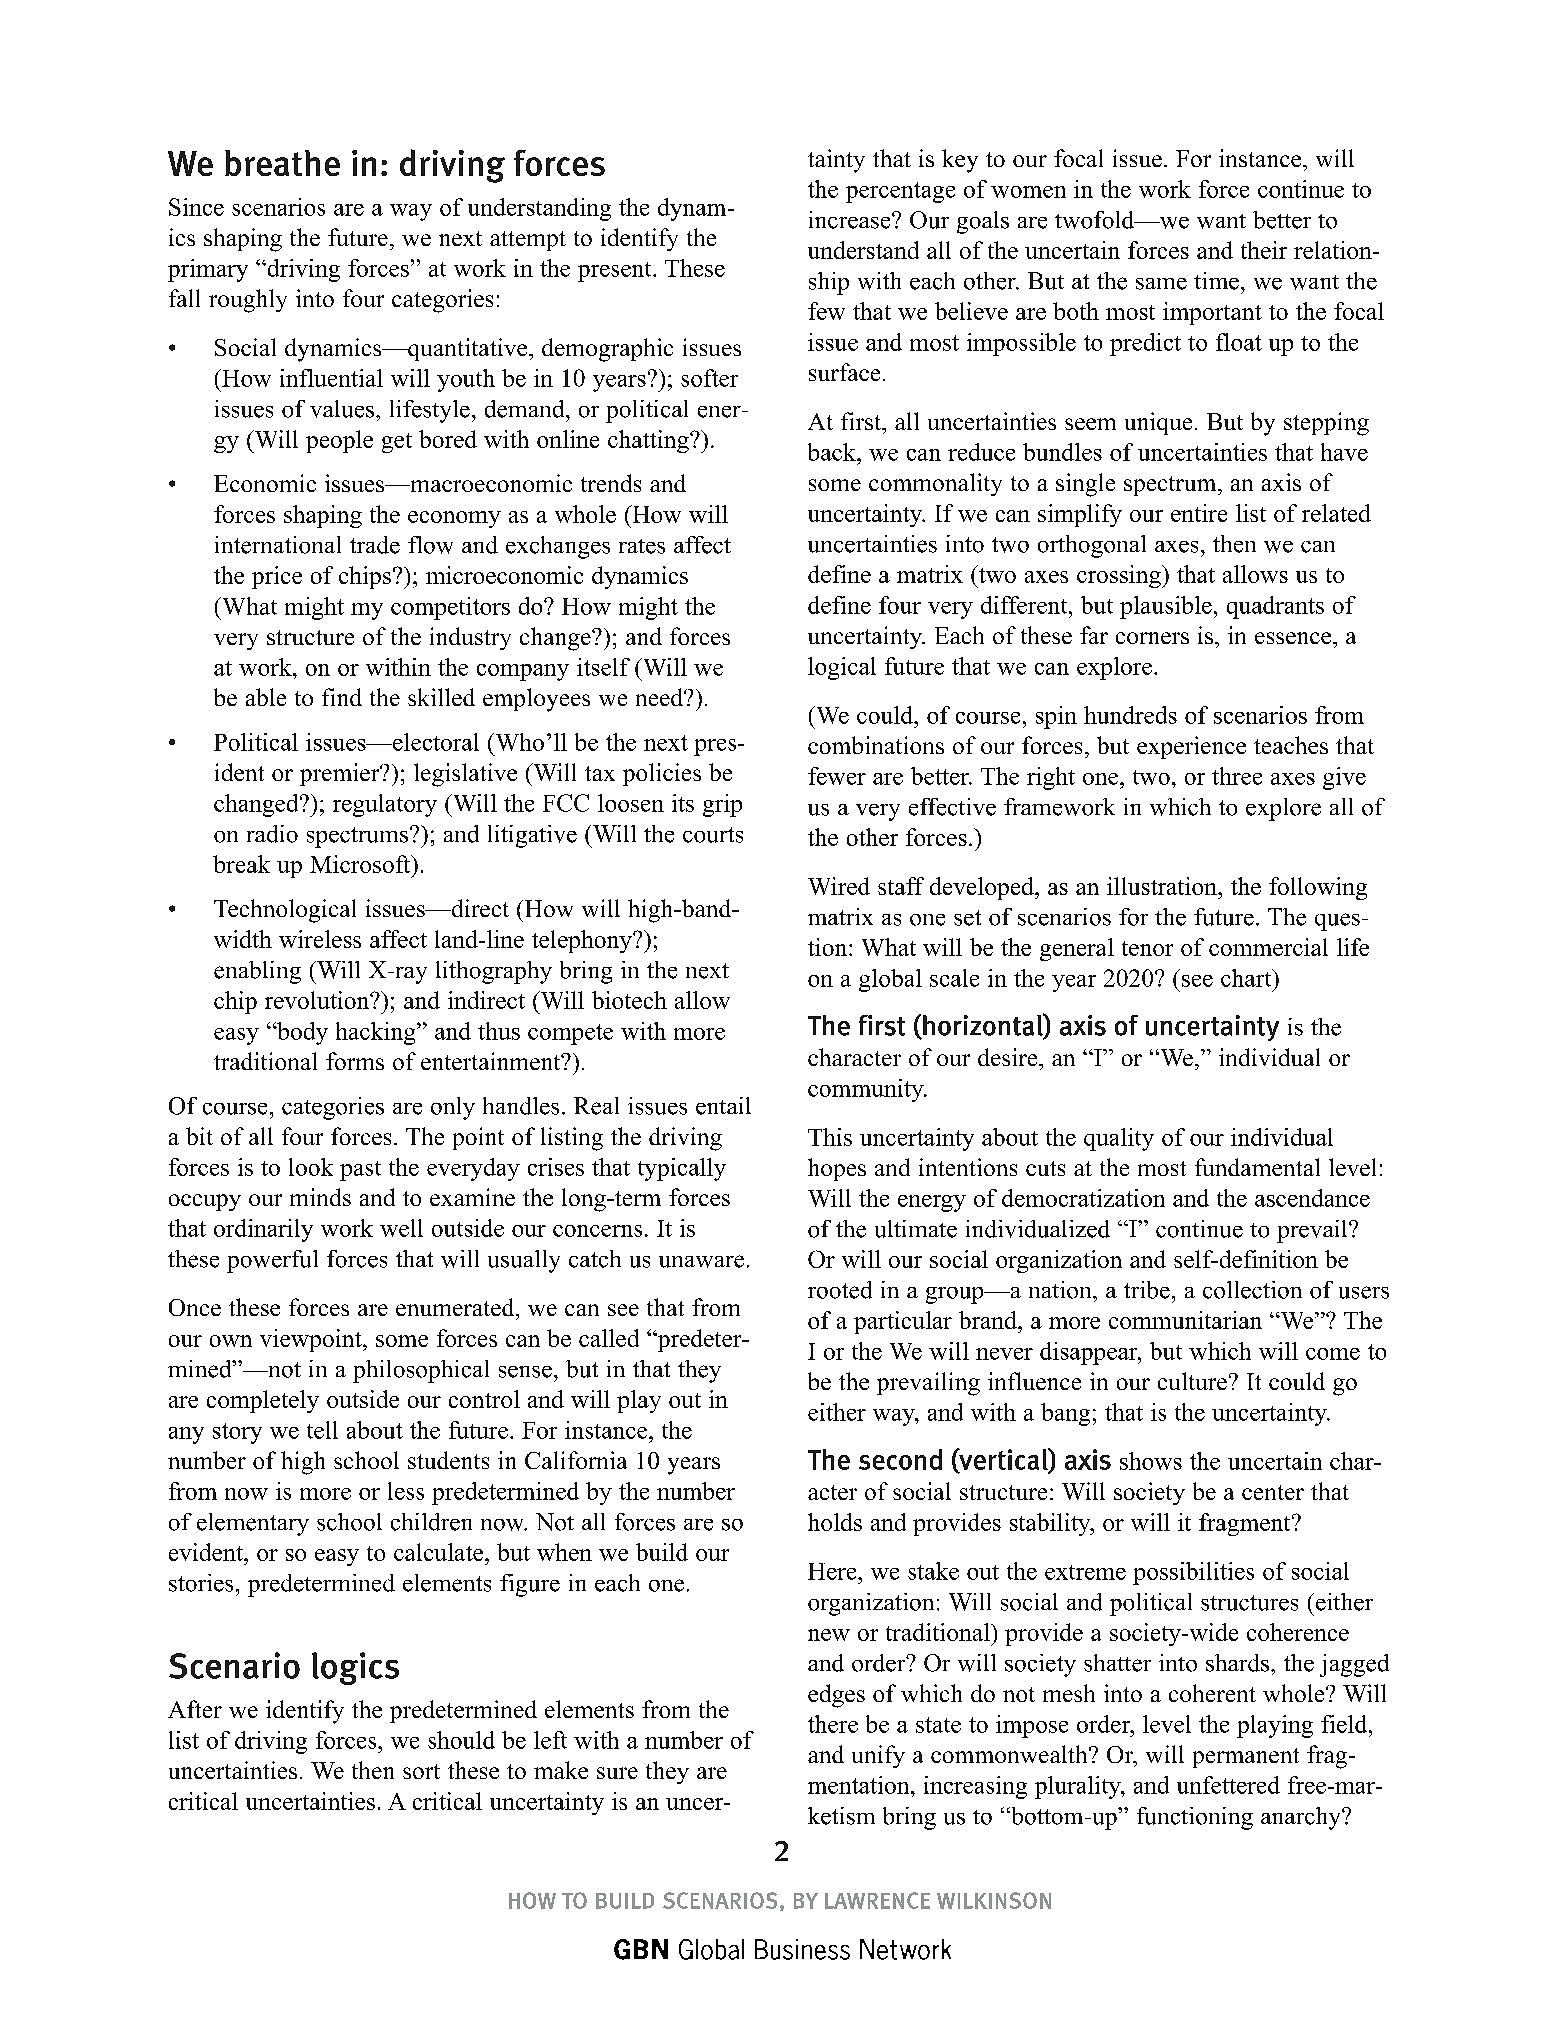  I want to click on entail, so click(723, 1106).
